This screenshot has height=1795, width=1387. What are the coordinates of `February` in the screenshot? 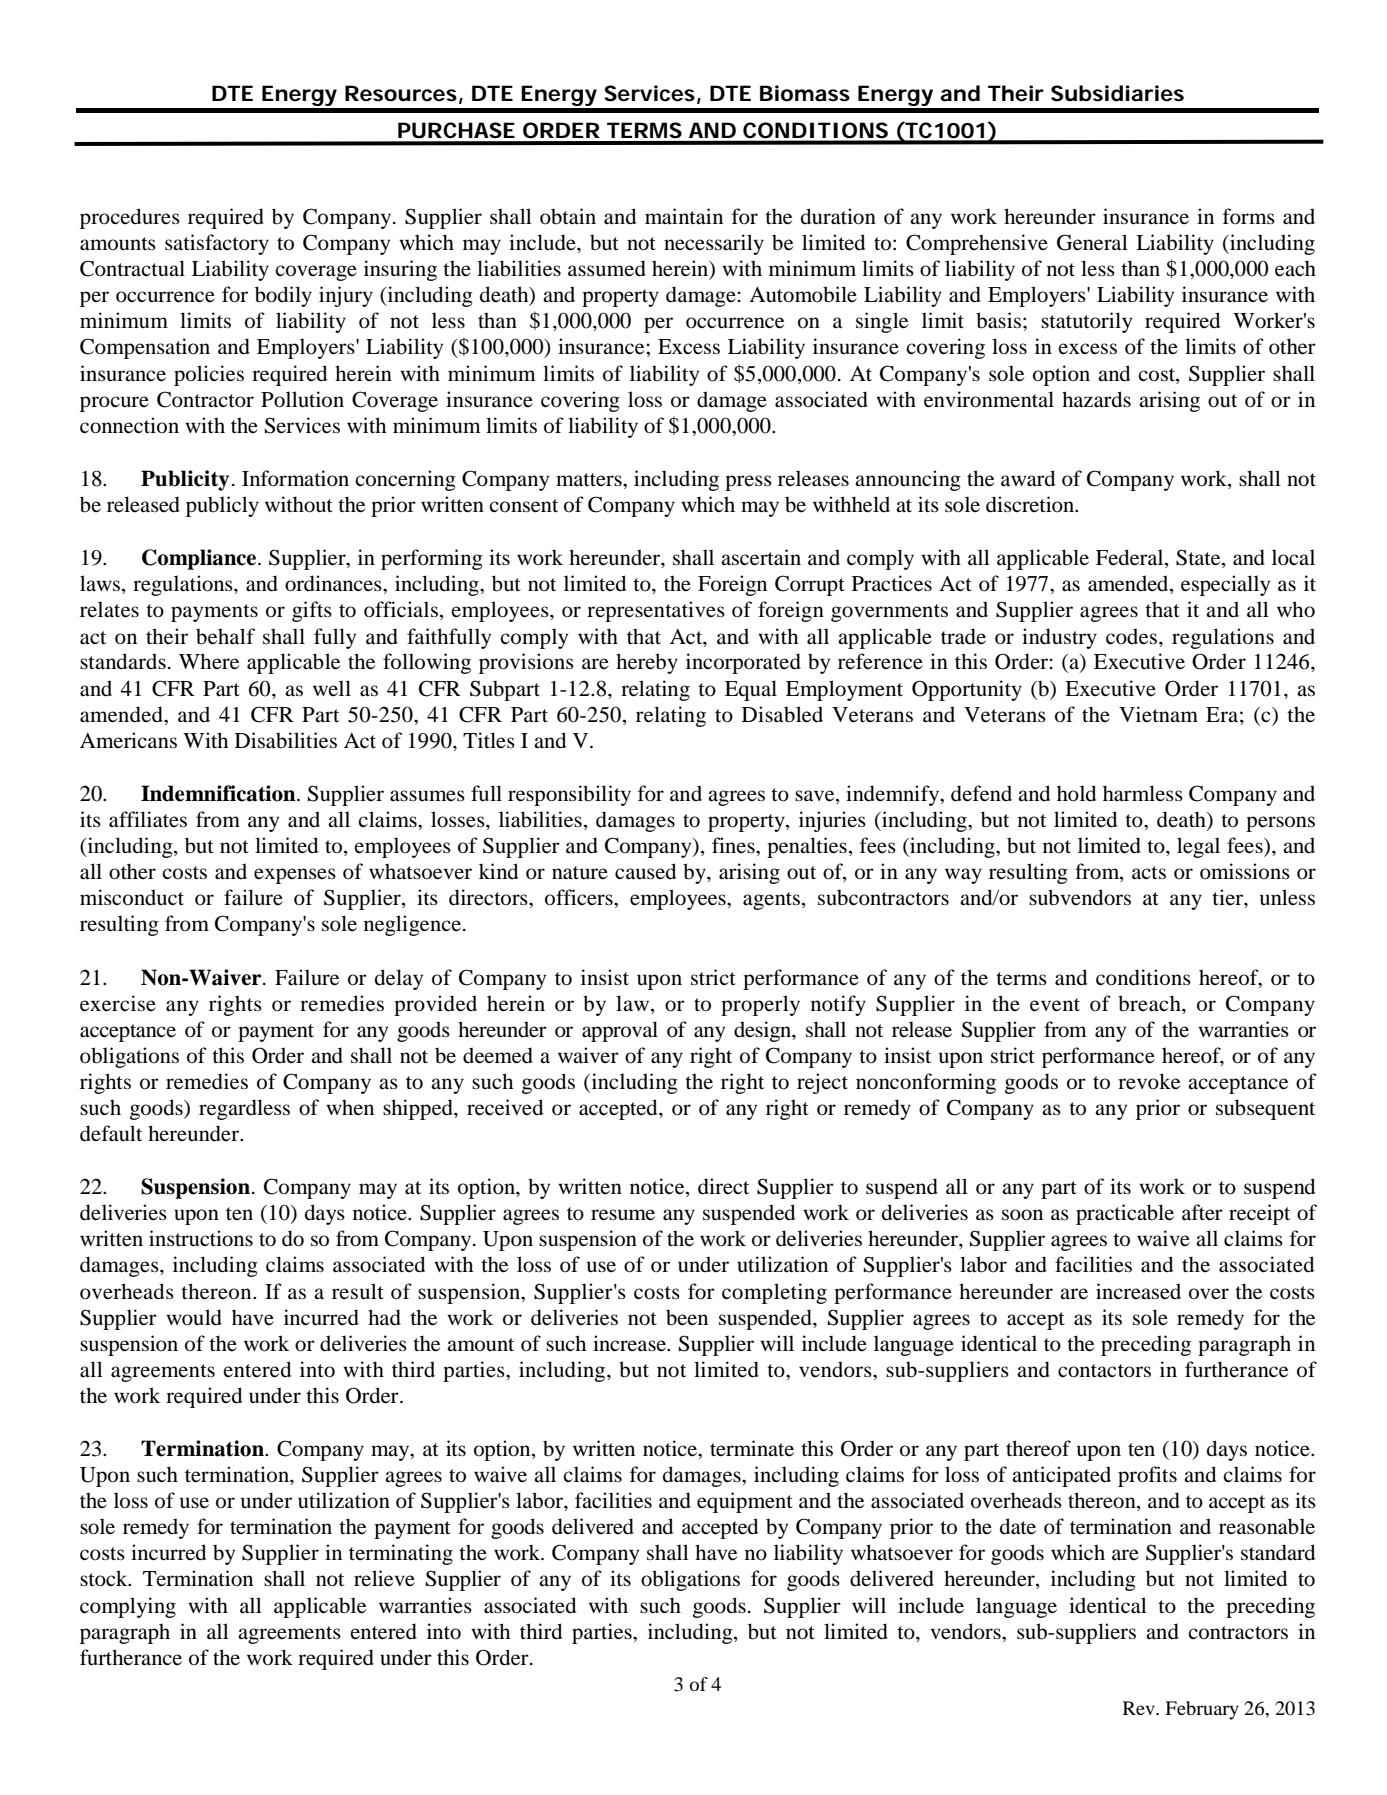 It's located at (1202, 1710).
